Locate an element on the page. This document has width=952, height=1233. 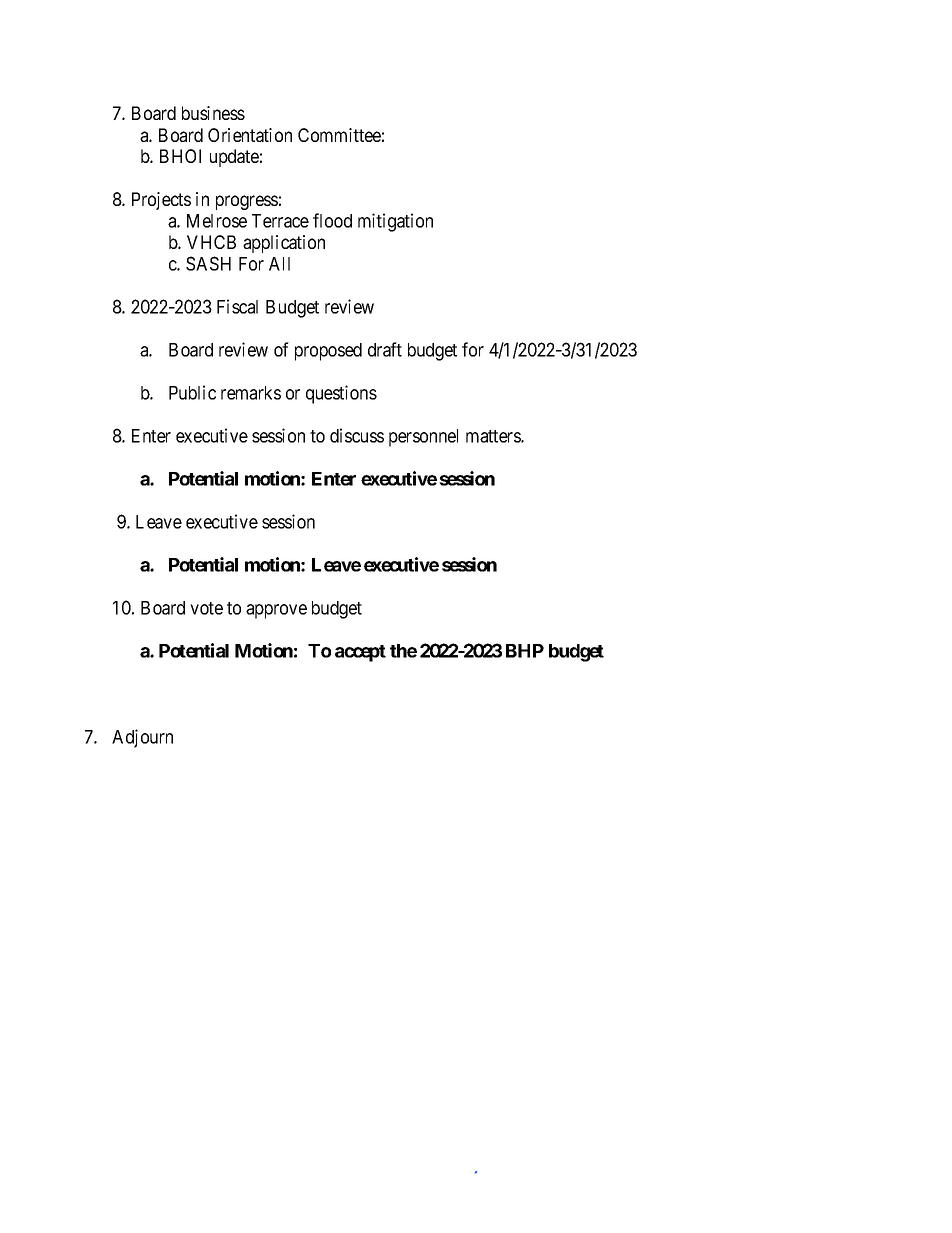
BHP is located at coordinates (525, 651).
